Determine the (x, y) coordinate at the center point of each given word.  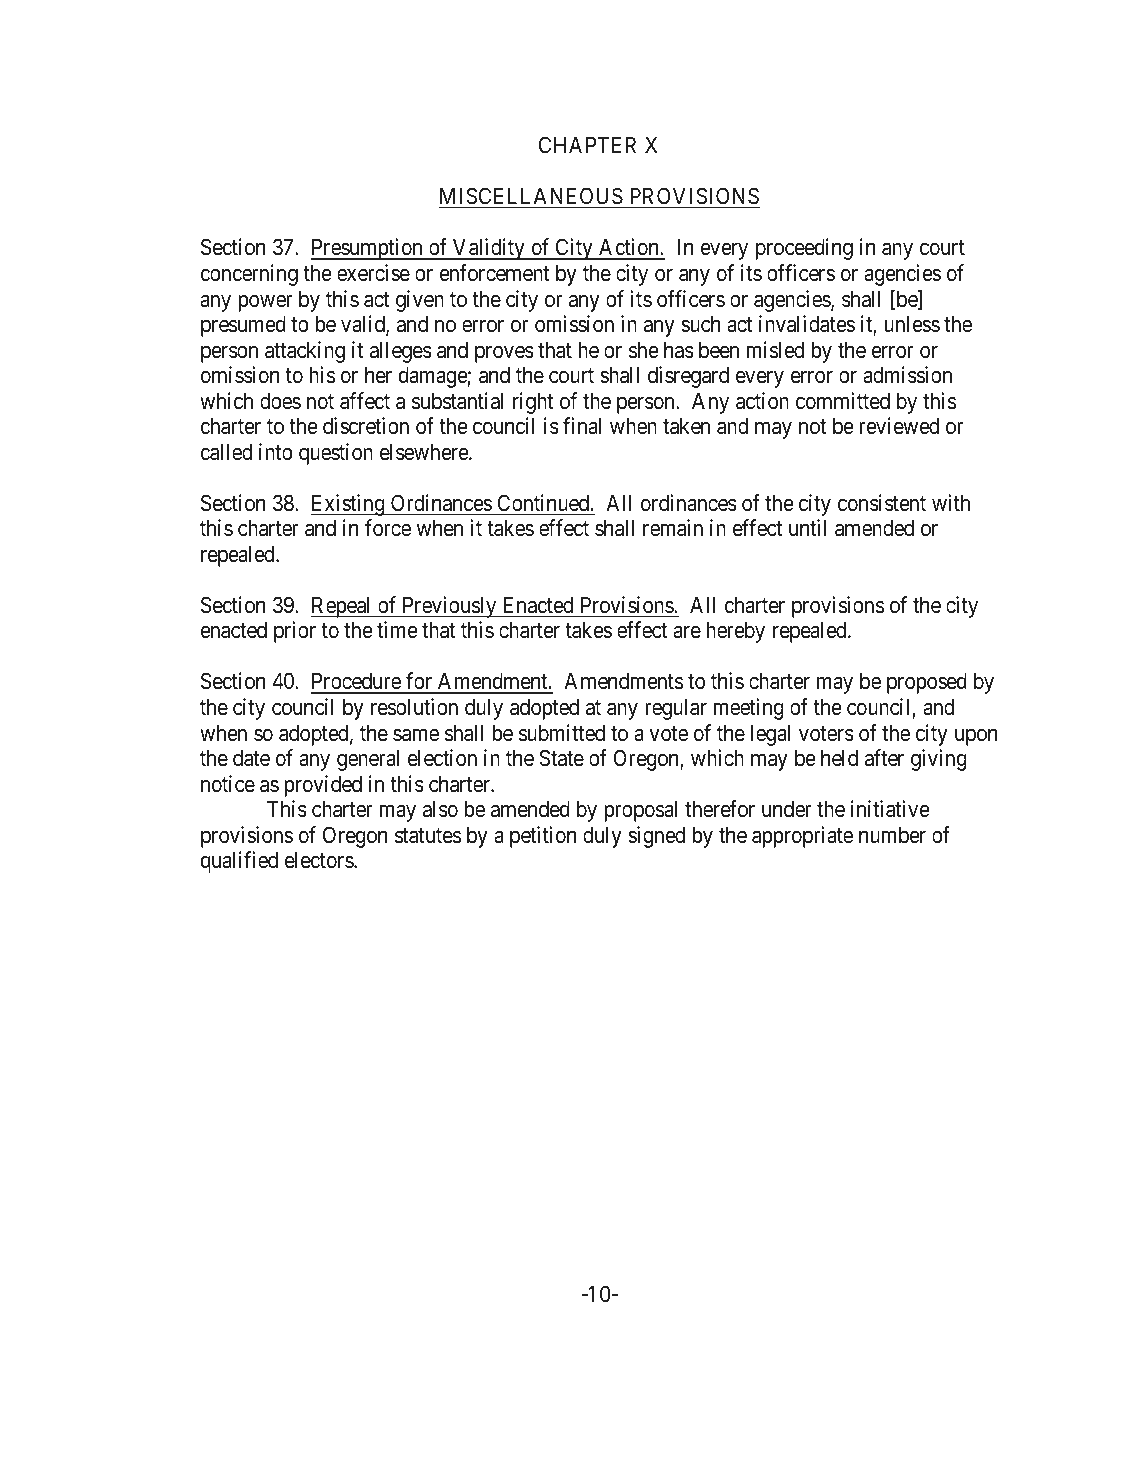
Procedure (357, 683)
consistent (882, 503)
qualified (239, 862)
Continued (544, 503)
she (644, 350)
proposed (927, 683)
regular (676, 709)
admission (907, 375)
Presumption (368, 249)
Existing (349, 505)
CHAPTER (587, 144)
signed (656, 837)
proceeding (804, 249)
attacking (305, 352)
